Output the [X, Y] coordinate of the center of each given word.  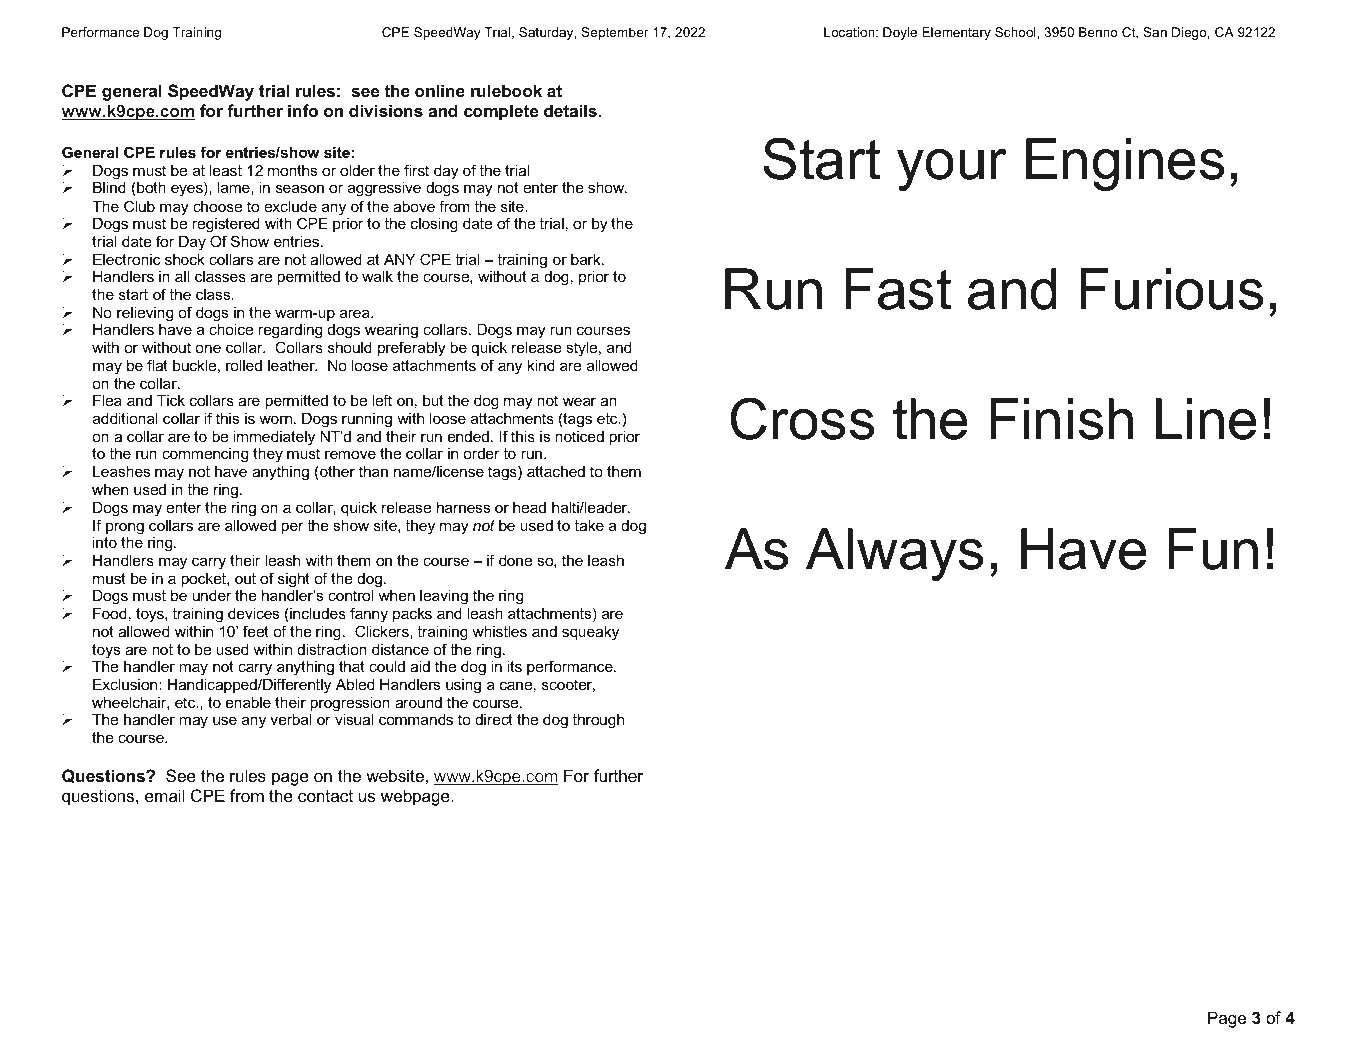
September [615, 33]
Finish [1061, 419]
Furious [1171, 289]
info [303, 110]
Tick [171, 400]
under [212, 595]
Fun [1213, 549]
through [598, 721]
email [164, 795]
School [1016, 32]
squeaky [590, 633]
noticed [579, 436]
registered [226, 225]
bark [587, 259]
